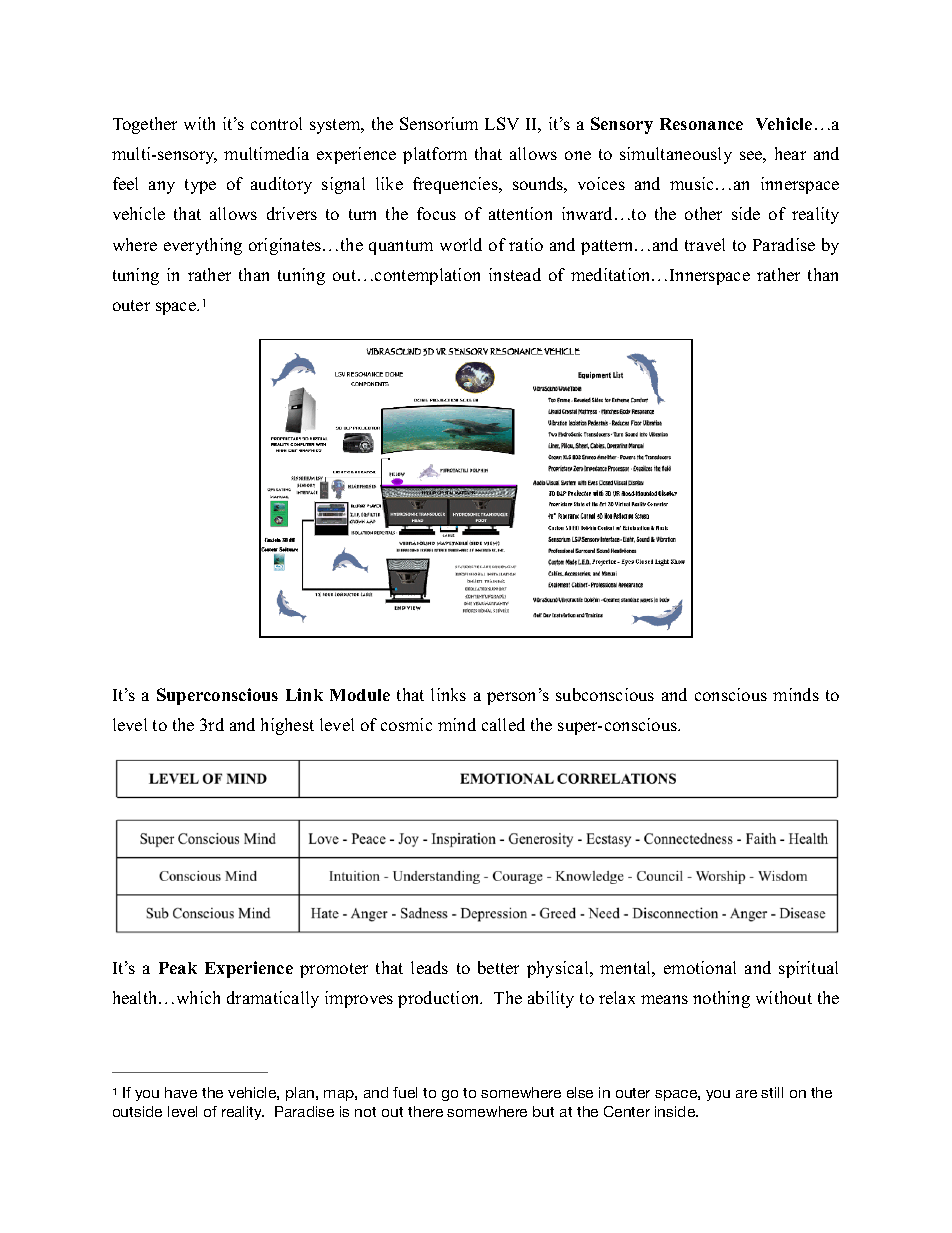 This screenshot has height=1233, width=952. Describe the element at coordinates (287, 726) in the screenshot. I see `highest` at that location.
